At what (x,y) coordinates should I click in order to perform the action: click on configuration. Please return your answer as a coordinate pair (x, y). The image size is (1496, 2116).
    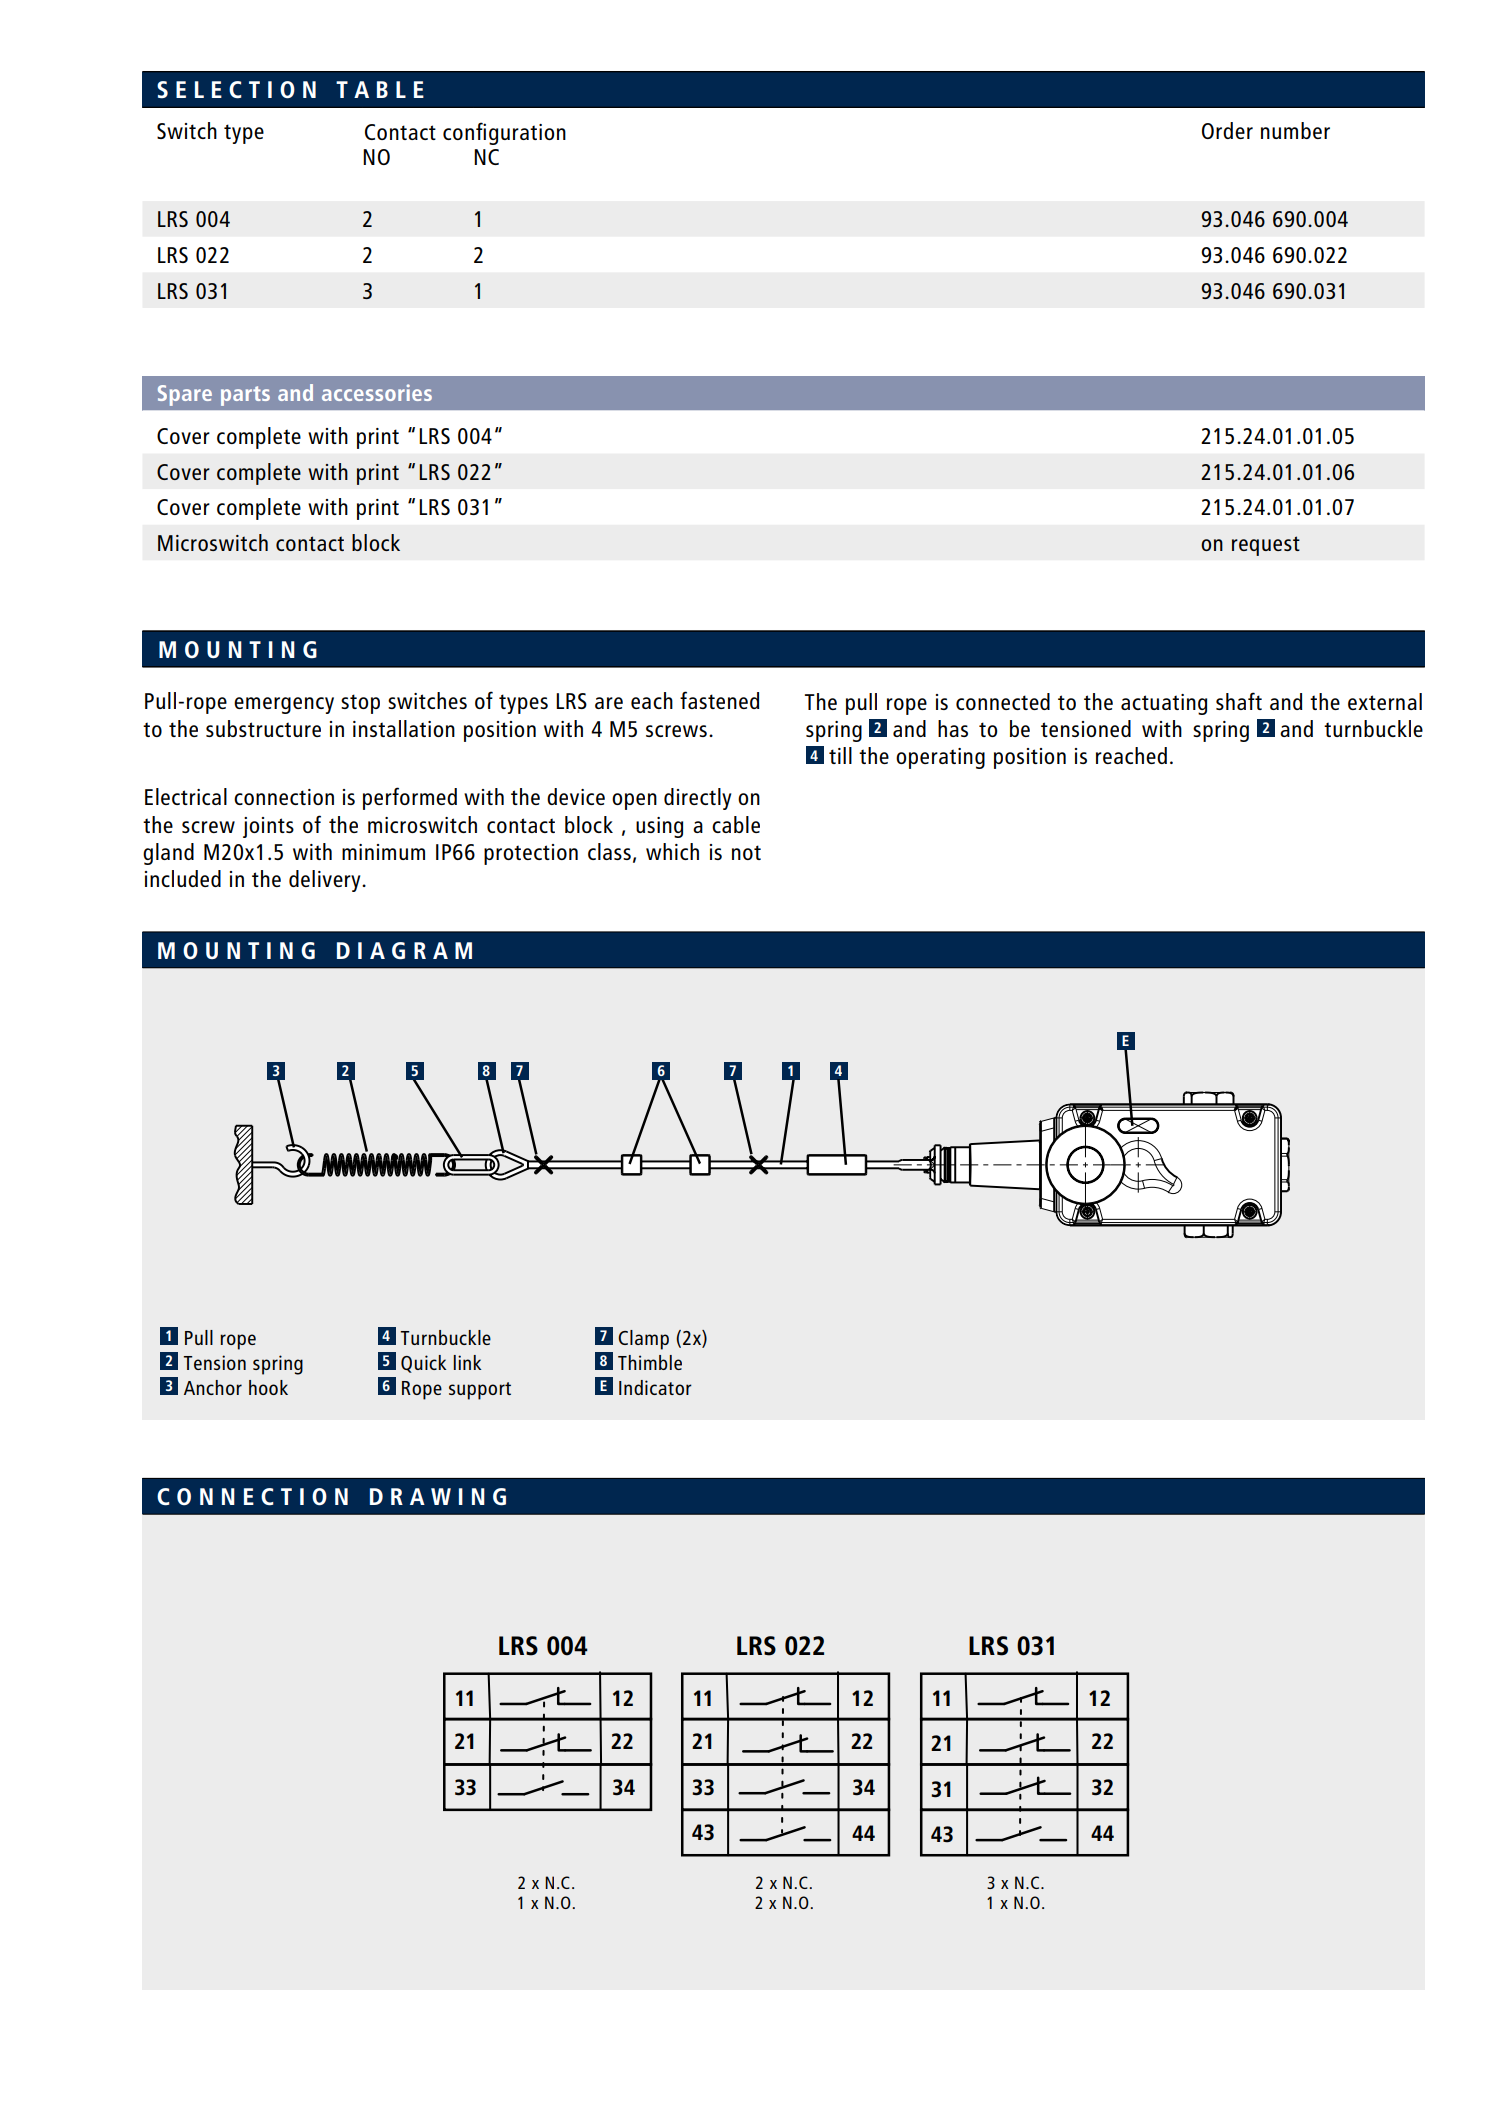
    Looking at the image, I should click on (504, 133).
